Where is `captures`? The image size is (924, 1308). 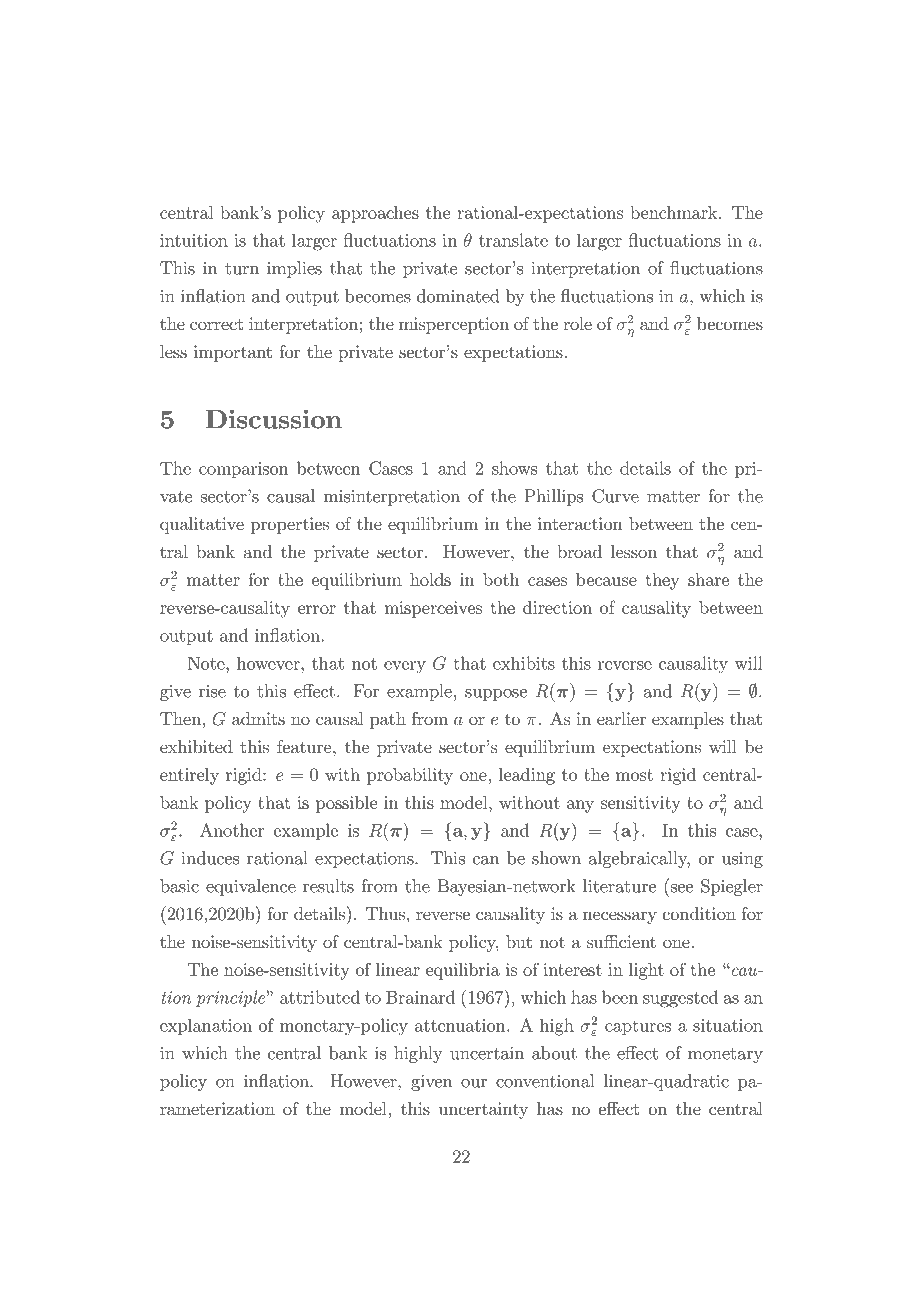
captures is located at coordinates (638, 1027).
